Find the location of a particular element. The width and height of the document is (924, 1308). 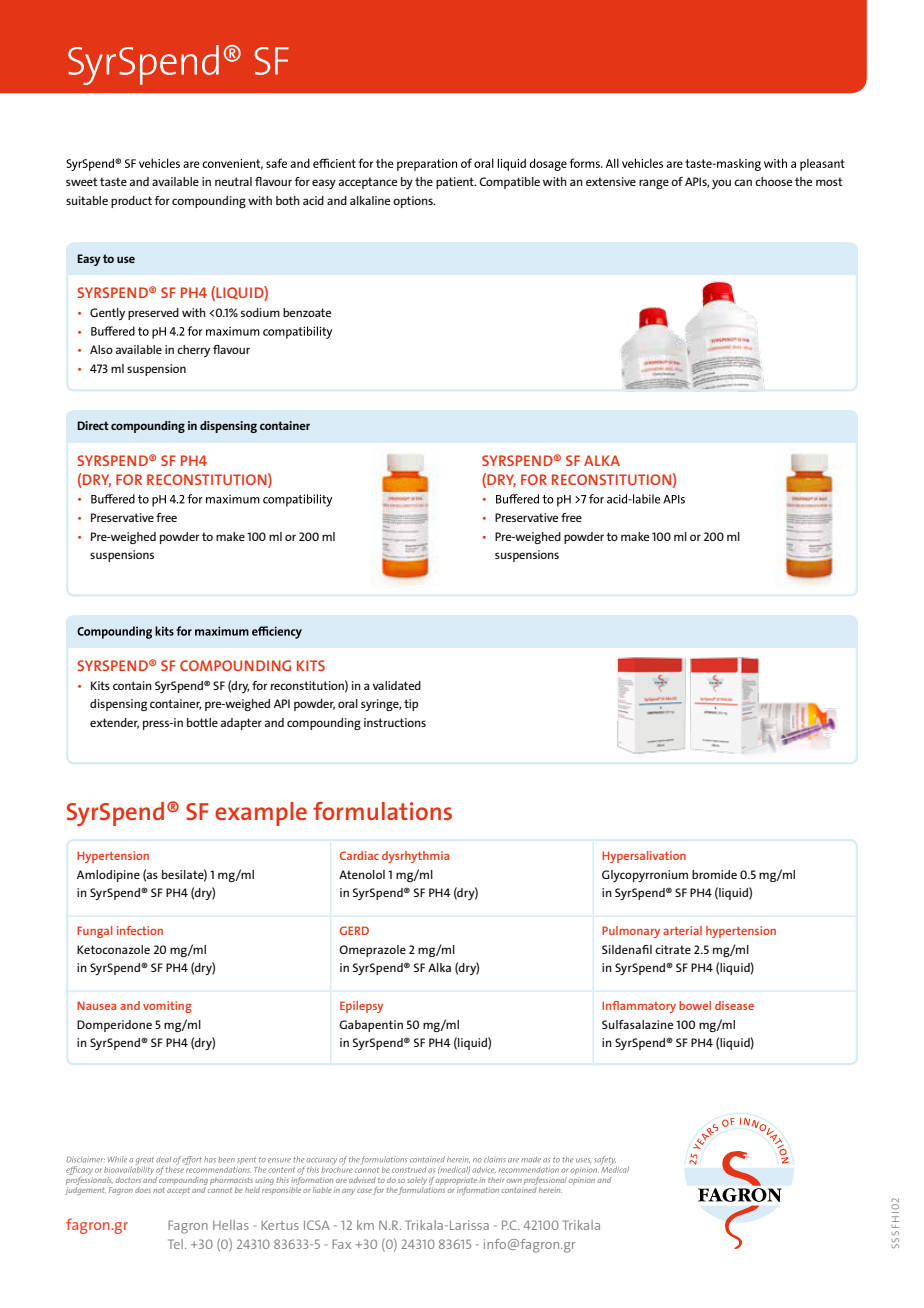

does is located at coordinates (143, 1190).
